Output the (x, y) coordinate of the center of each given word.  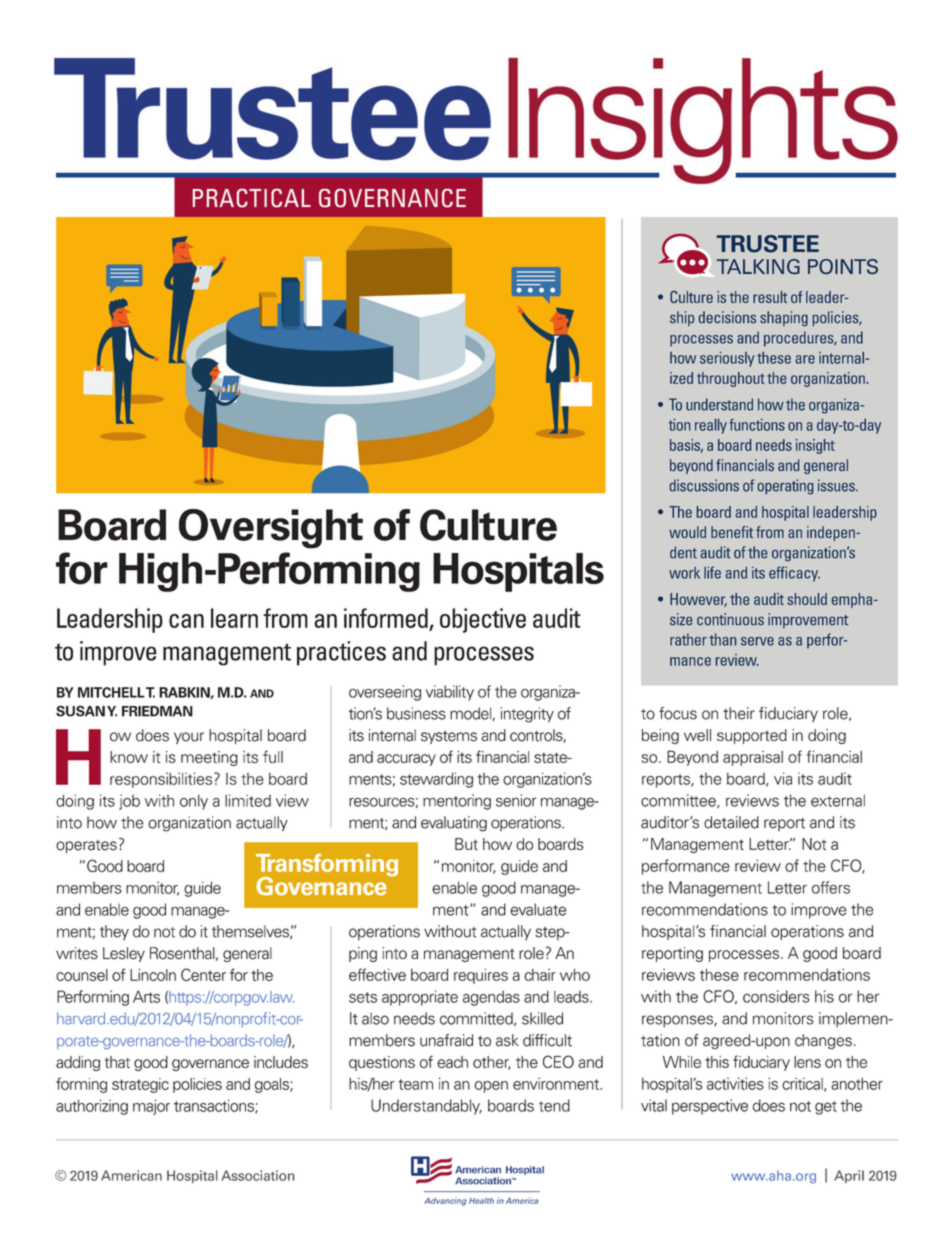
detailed (731, 822)
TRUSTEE (768, 244)
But (466, 844)
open (491, 1087)
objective (483, 620)
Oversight (271, 529)
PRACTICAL (252, 198)
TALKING (758, 266)
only (194, 802)
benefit (732, 532)
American (131, 1175)
